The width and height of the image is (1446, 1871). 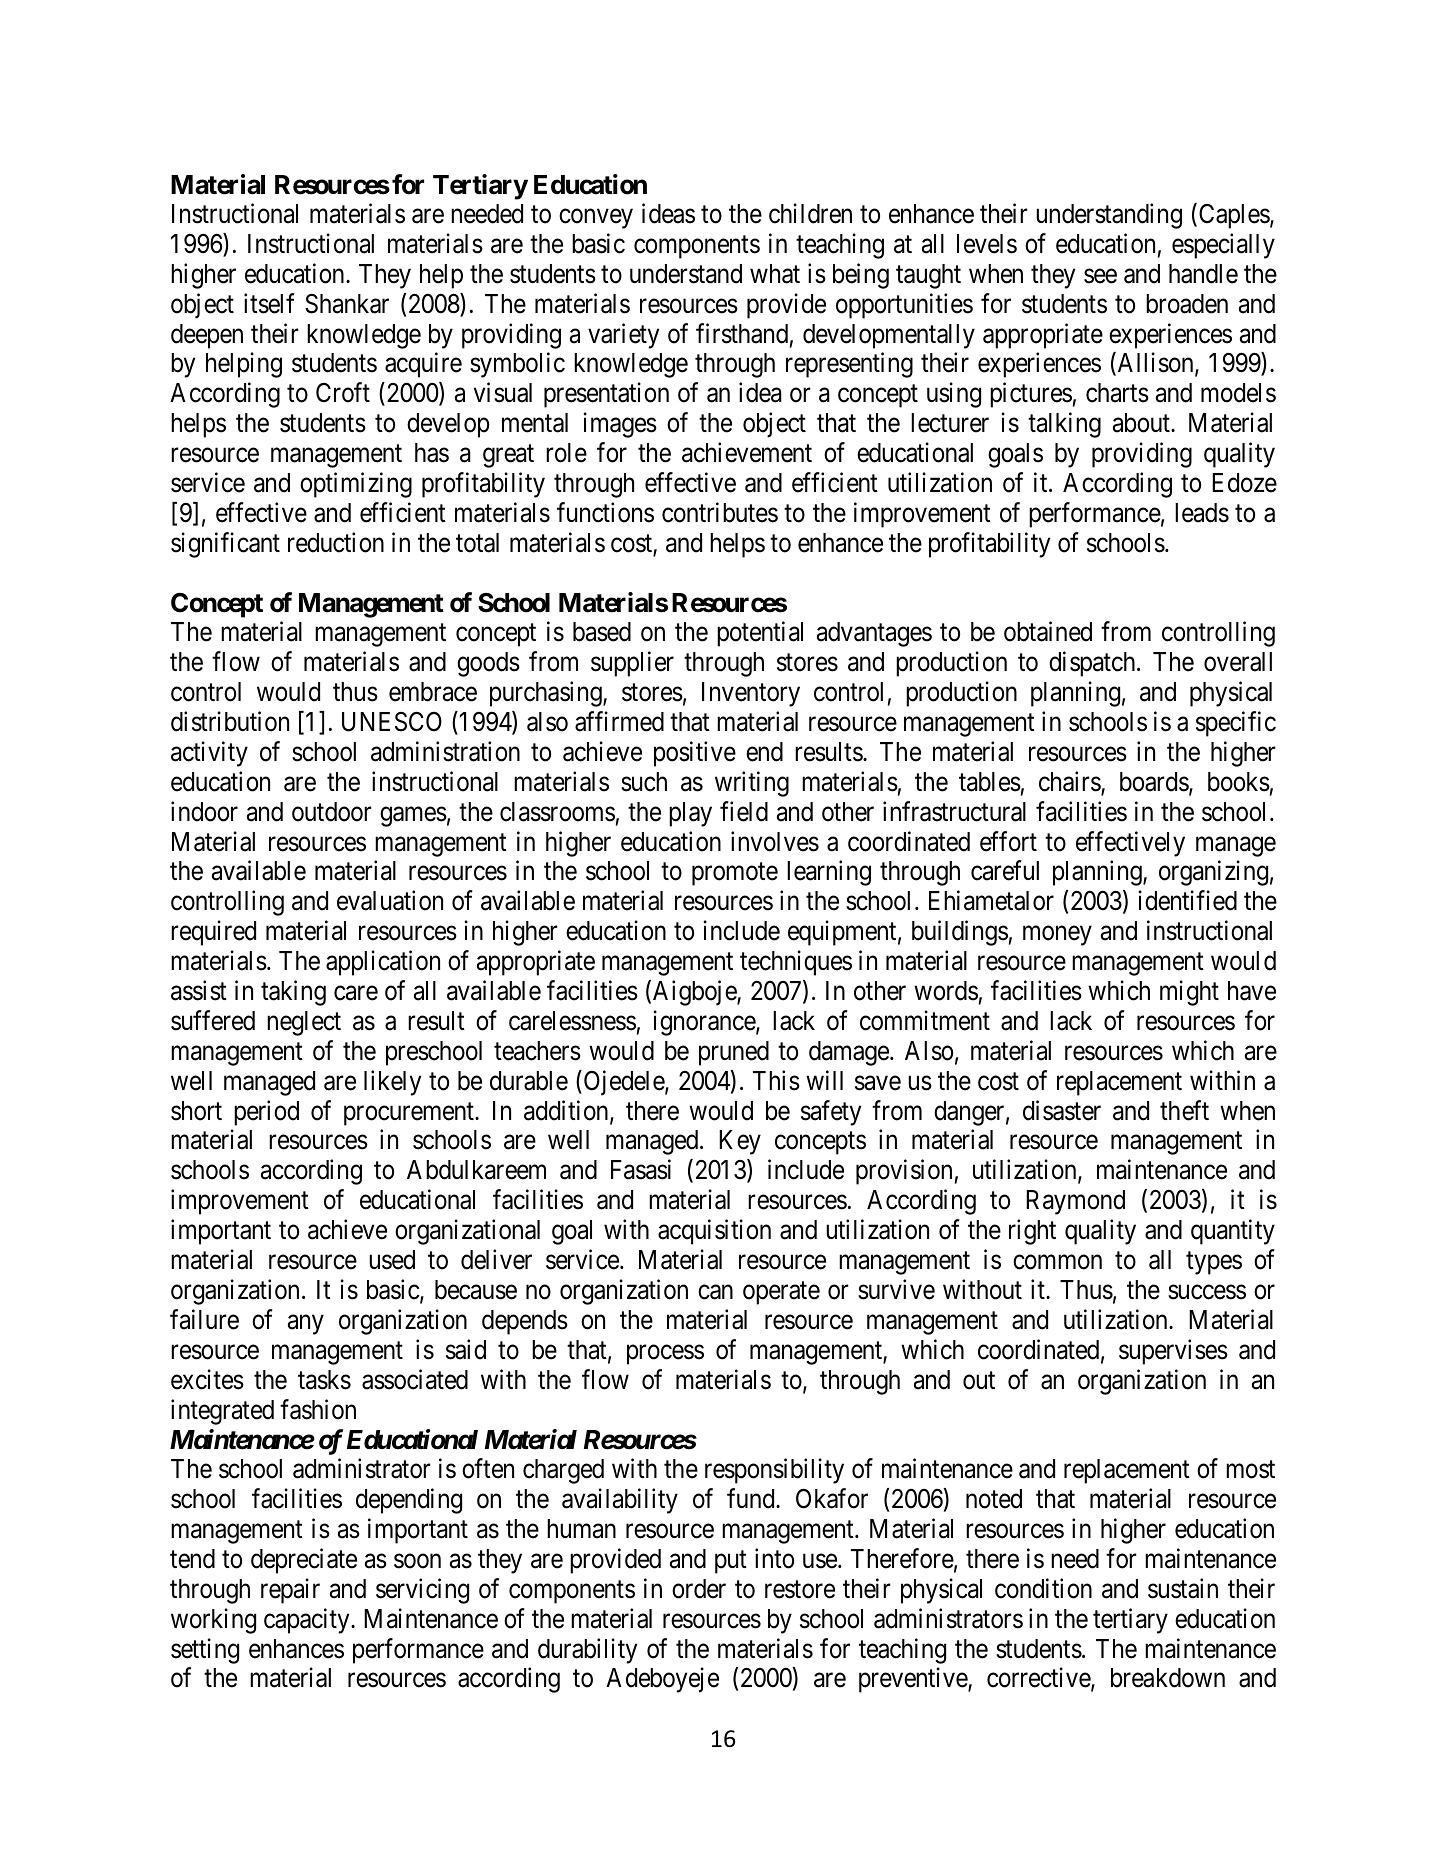 I want to click on potential, so click(x=760, y=634).
